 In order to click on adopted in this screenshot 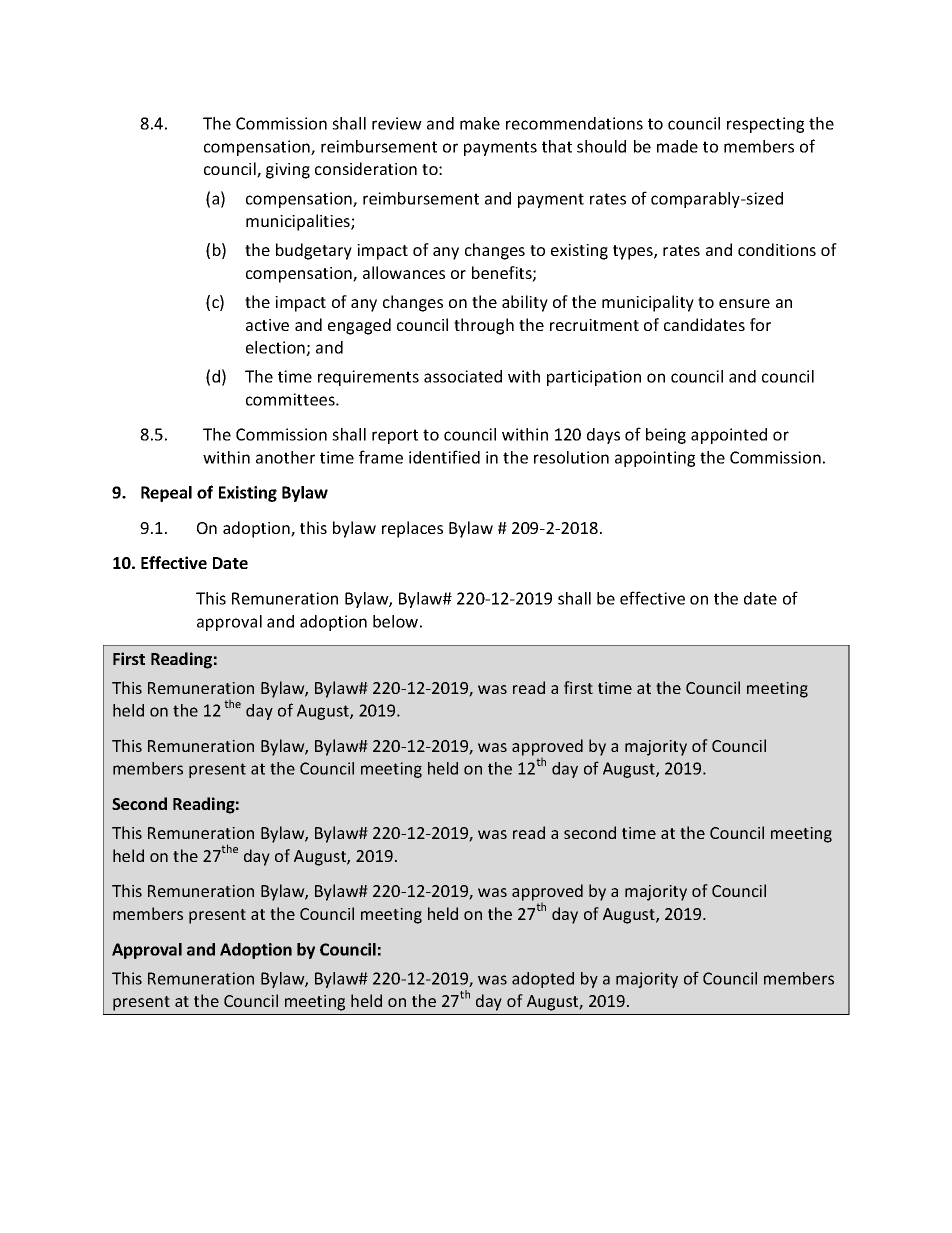, I will do `click(543, 980)`.
